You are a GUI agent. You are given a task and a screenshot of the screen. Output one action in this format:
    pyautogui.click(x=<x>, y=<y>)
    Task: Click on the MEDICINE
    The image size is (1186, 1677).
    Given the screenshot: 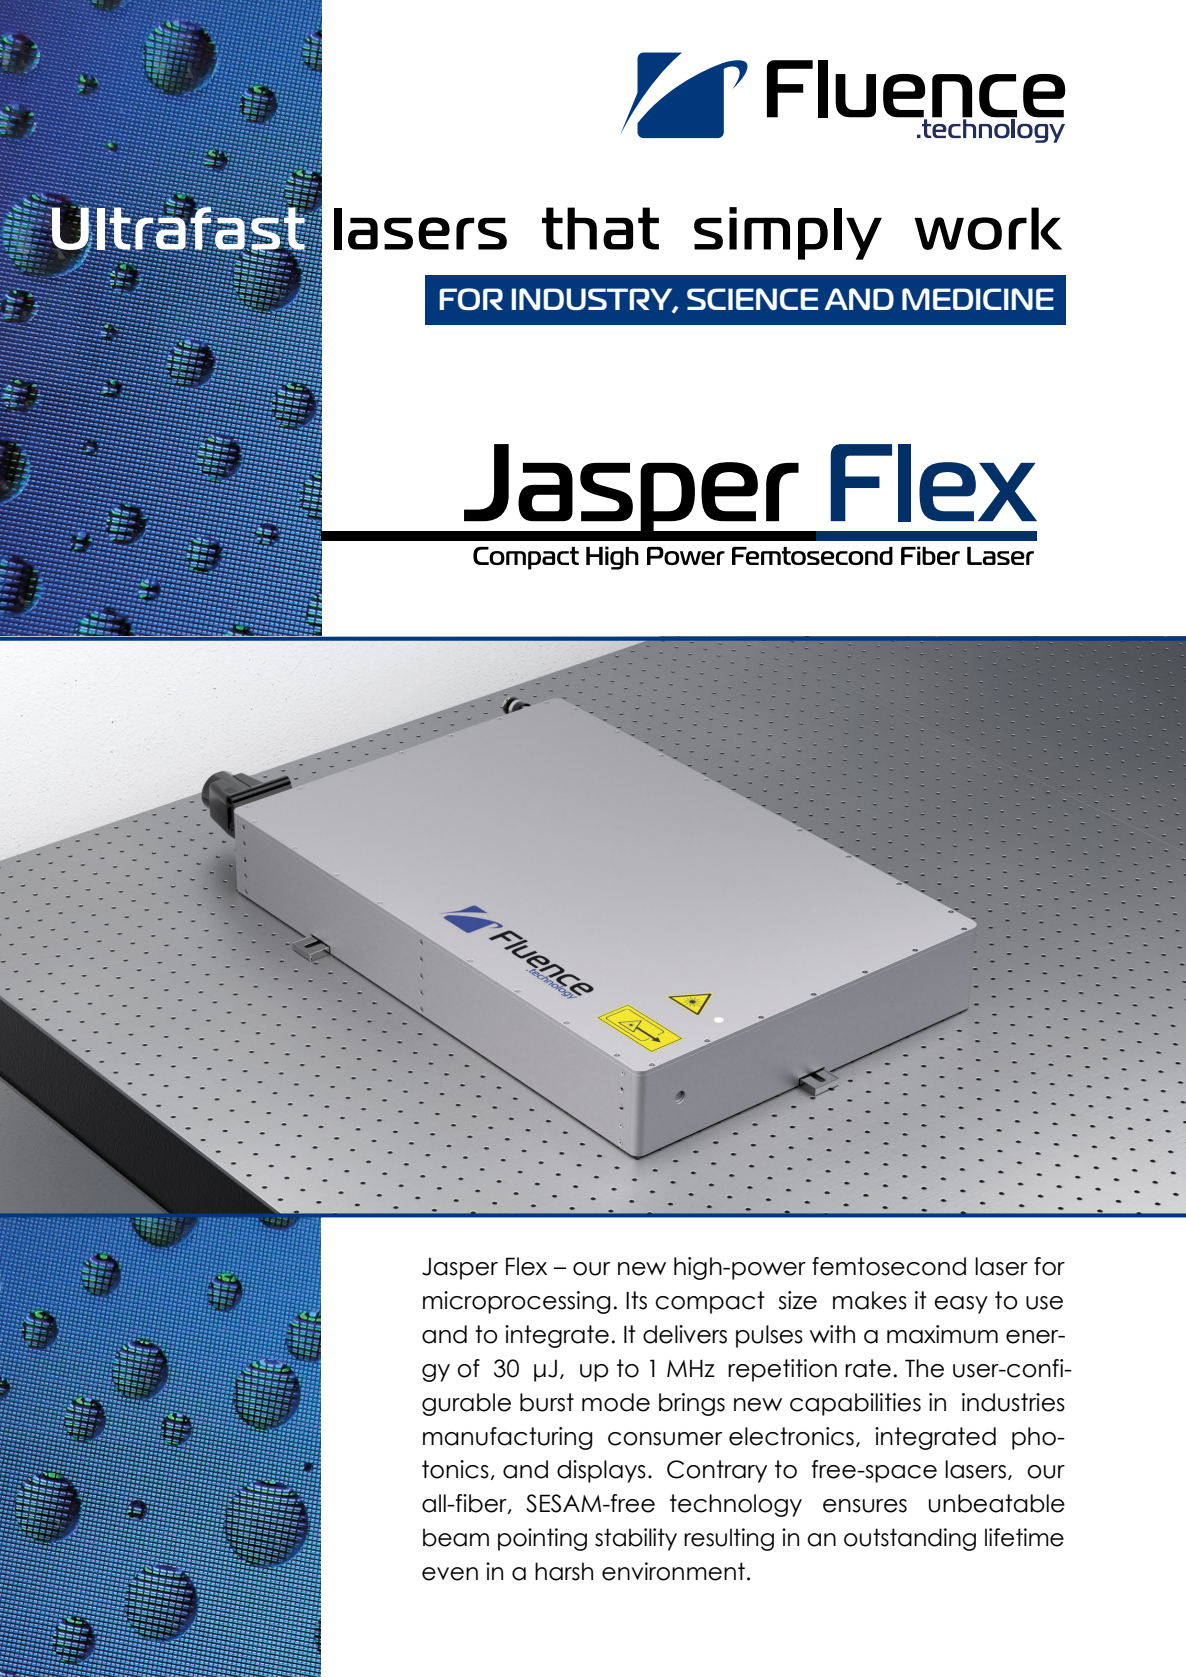 What is the action you would take?
    pyautogui.click(x=978, y=299)
